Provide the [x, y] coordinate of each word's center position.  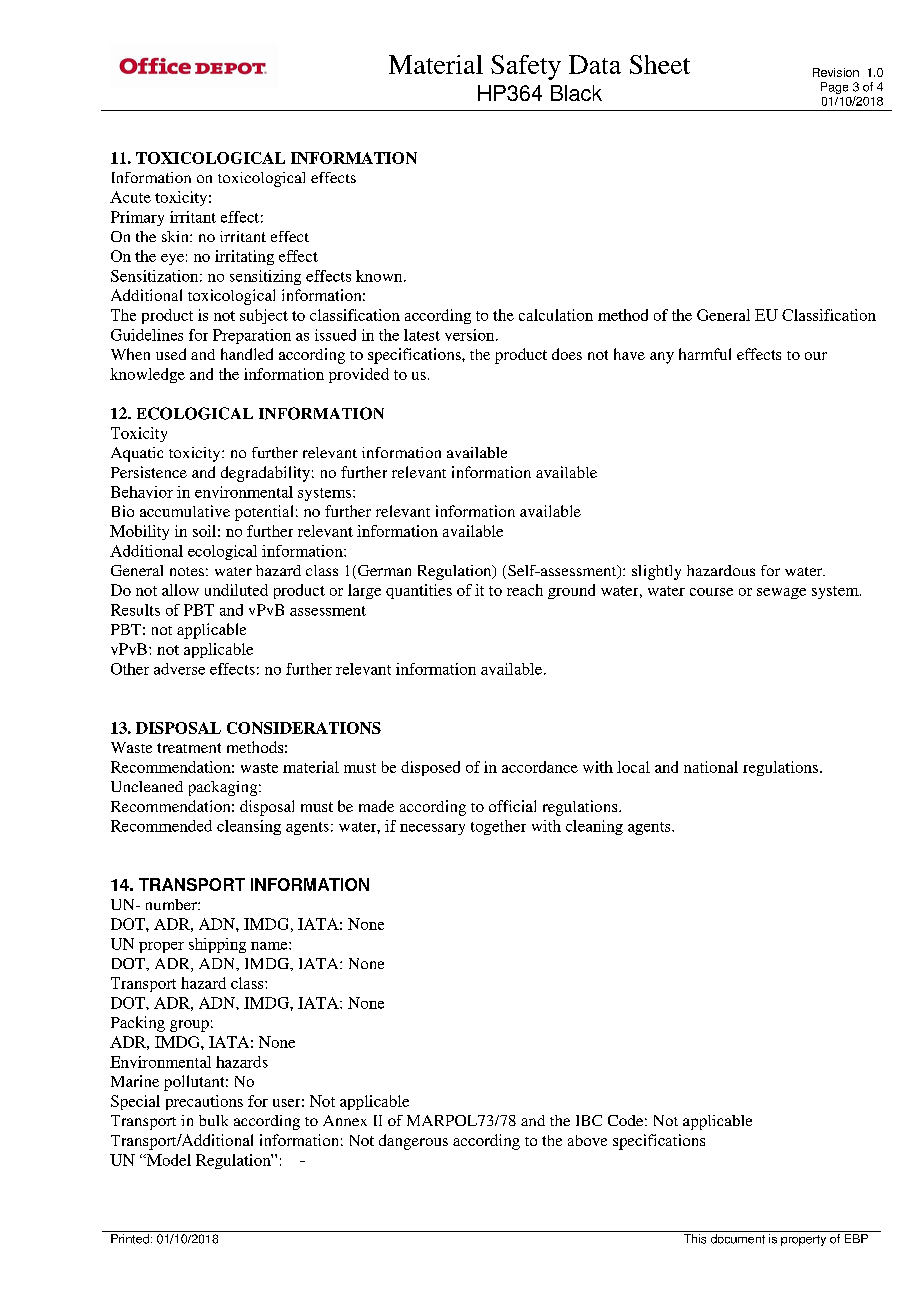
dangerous [413, 1142]
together [498, 827]
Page [834, 88]
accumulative [185, 511]
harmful [705, 354]
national [711, 767]
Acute [130, 197]
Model [167, 1160]
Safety [526, 67]
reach [525, 590]
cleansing [249, 827]
